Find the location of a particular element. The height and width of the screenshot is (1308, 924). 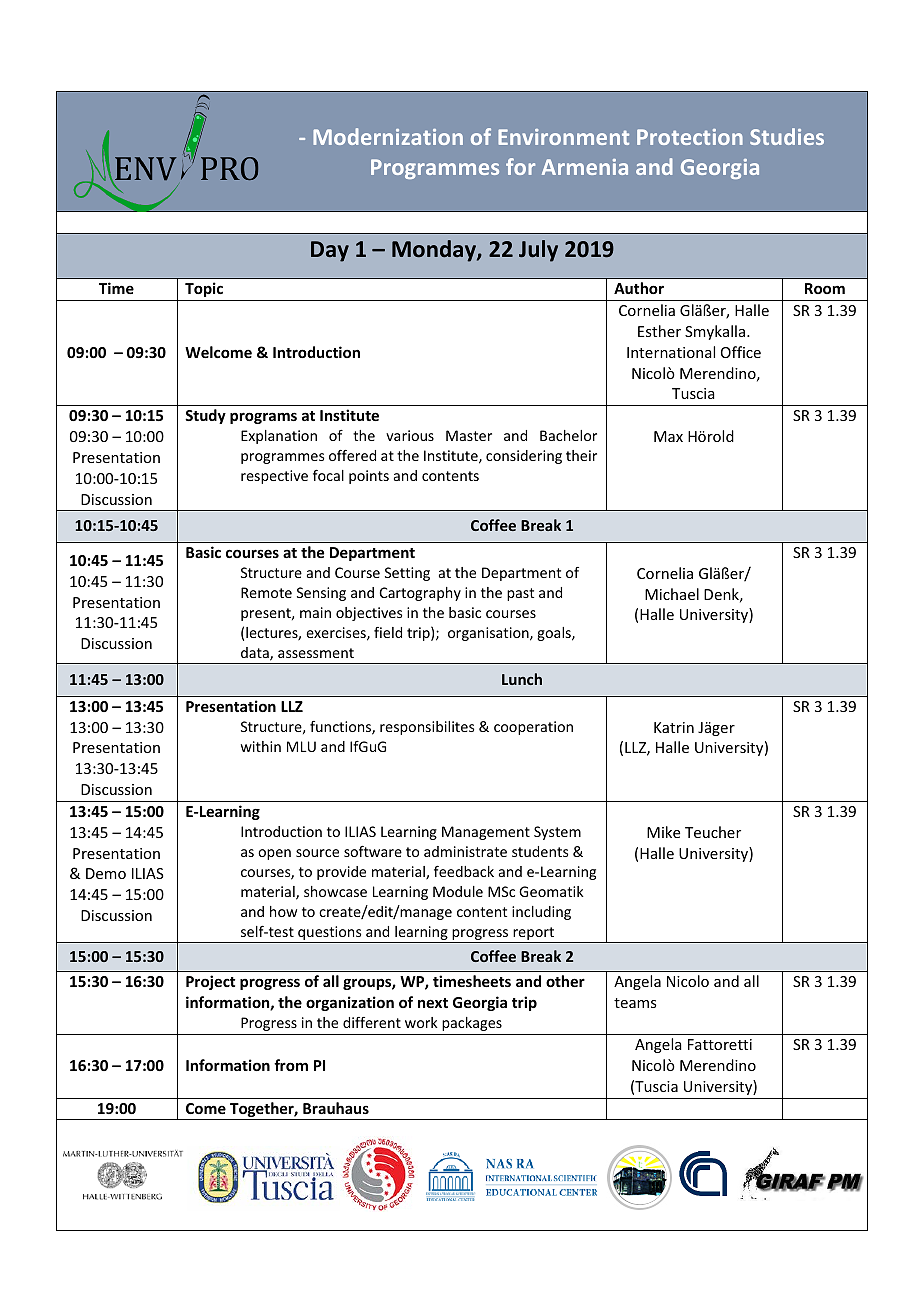

Study is located at coordinates (205, 416).
